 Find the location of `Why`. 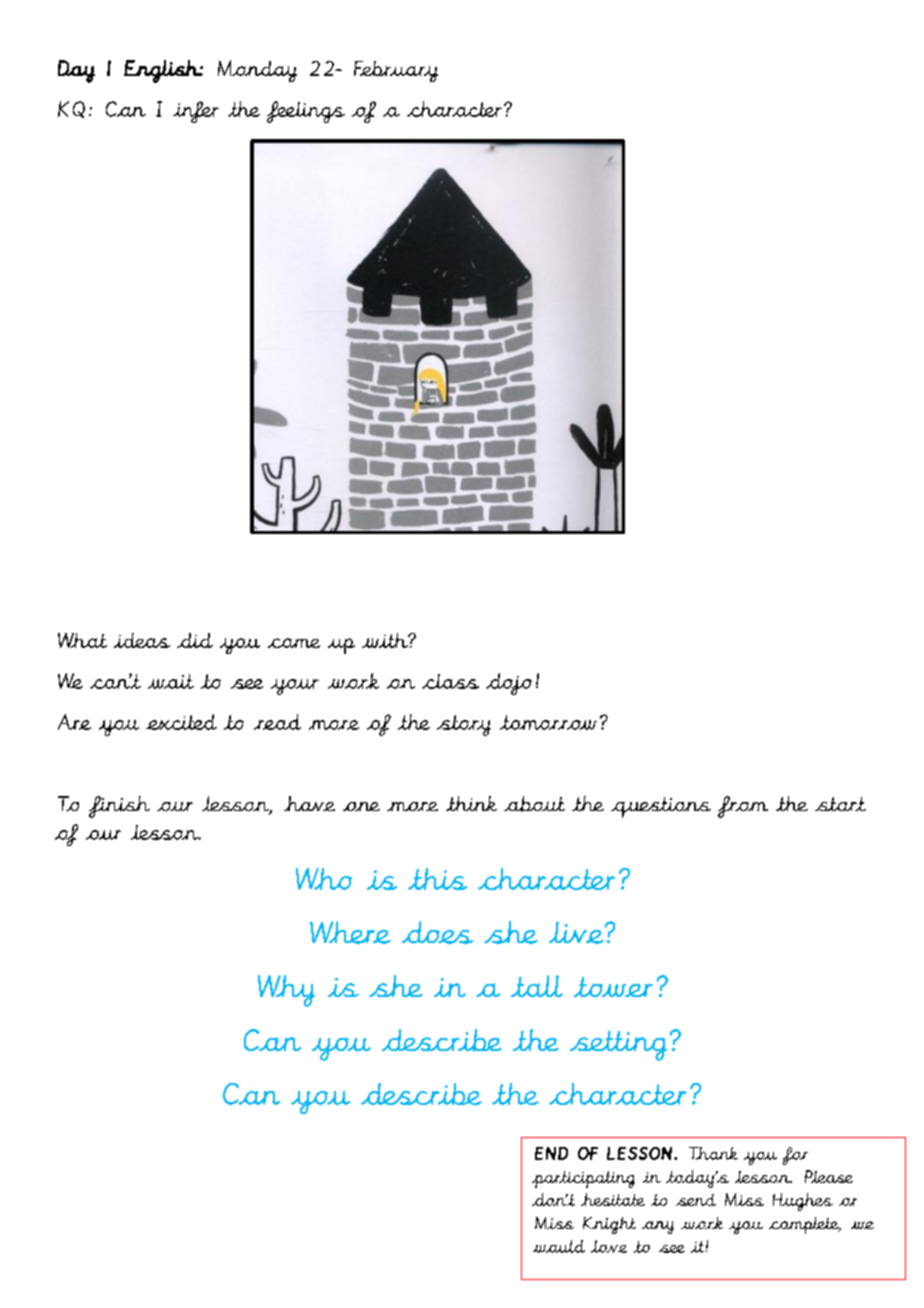

Why is located at coordinates (286, 991).
